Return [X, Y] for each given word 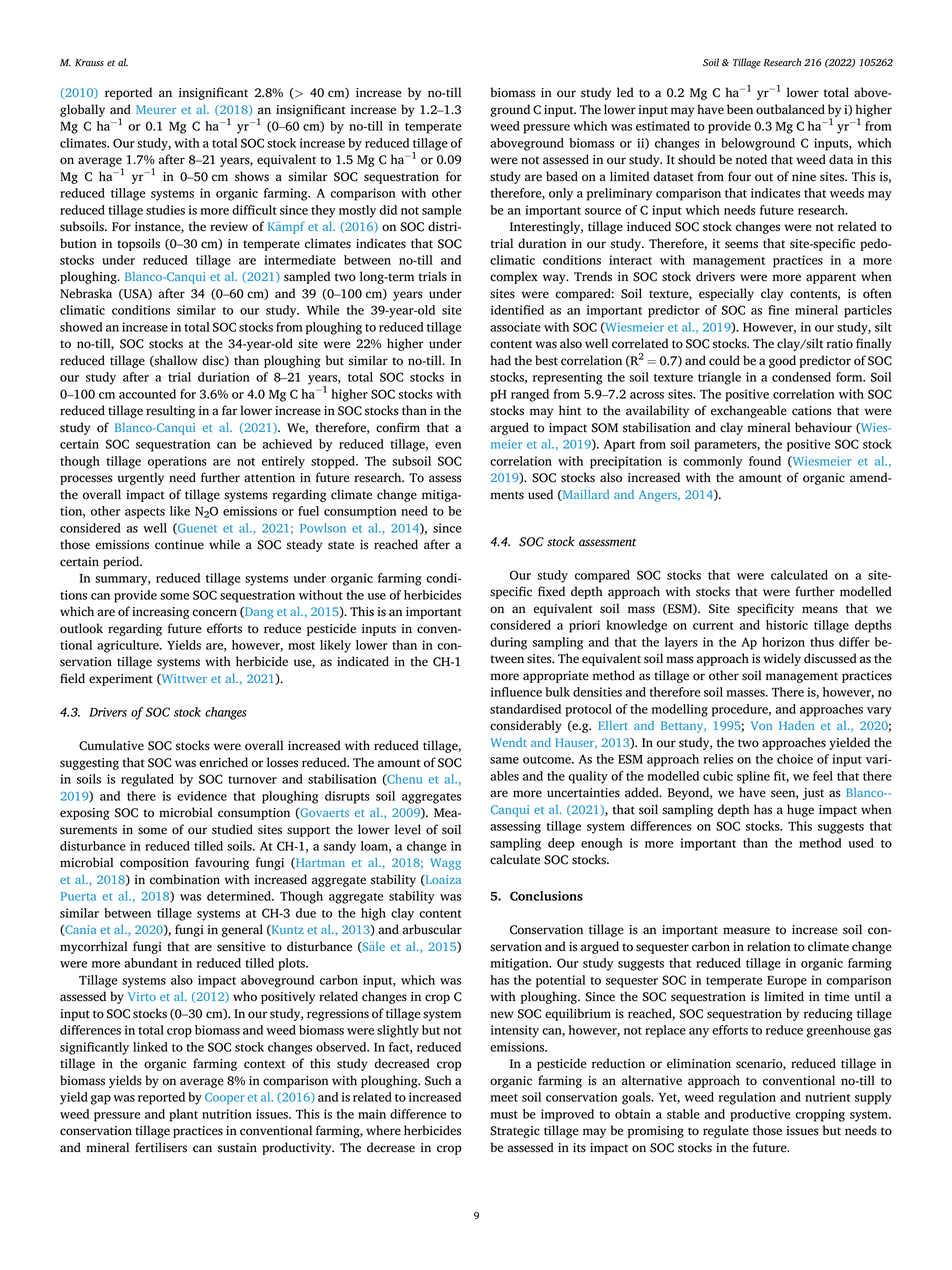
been [740, 109]
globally [82, 110]
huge [800, 810]
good [782, 361]
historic [787, 625]
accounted [147, 394]
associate [515, 327]
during [508, 643]
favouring [222, 863]
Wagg [445, 864]
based [562, 176]
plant [184, 1115]
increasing [160, 613]
